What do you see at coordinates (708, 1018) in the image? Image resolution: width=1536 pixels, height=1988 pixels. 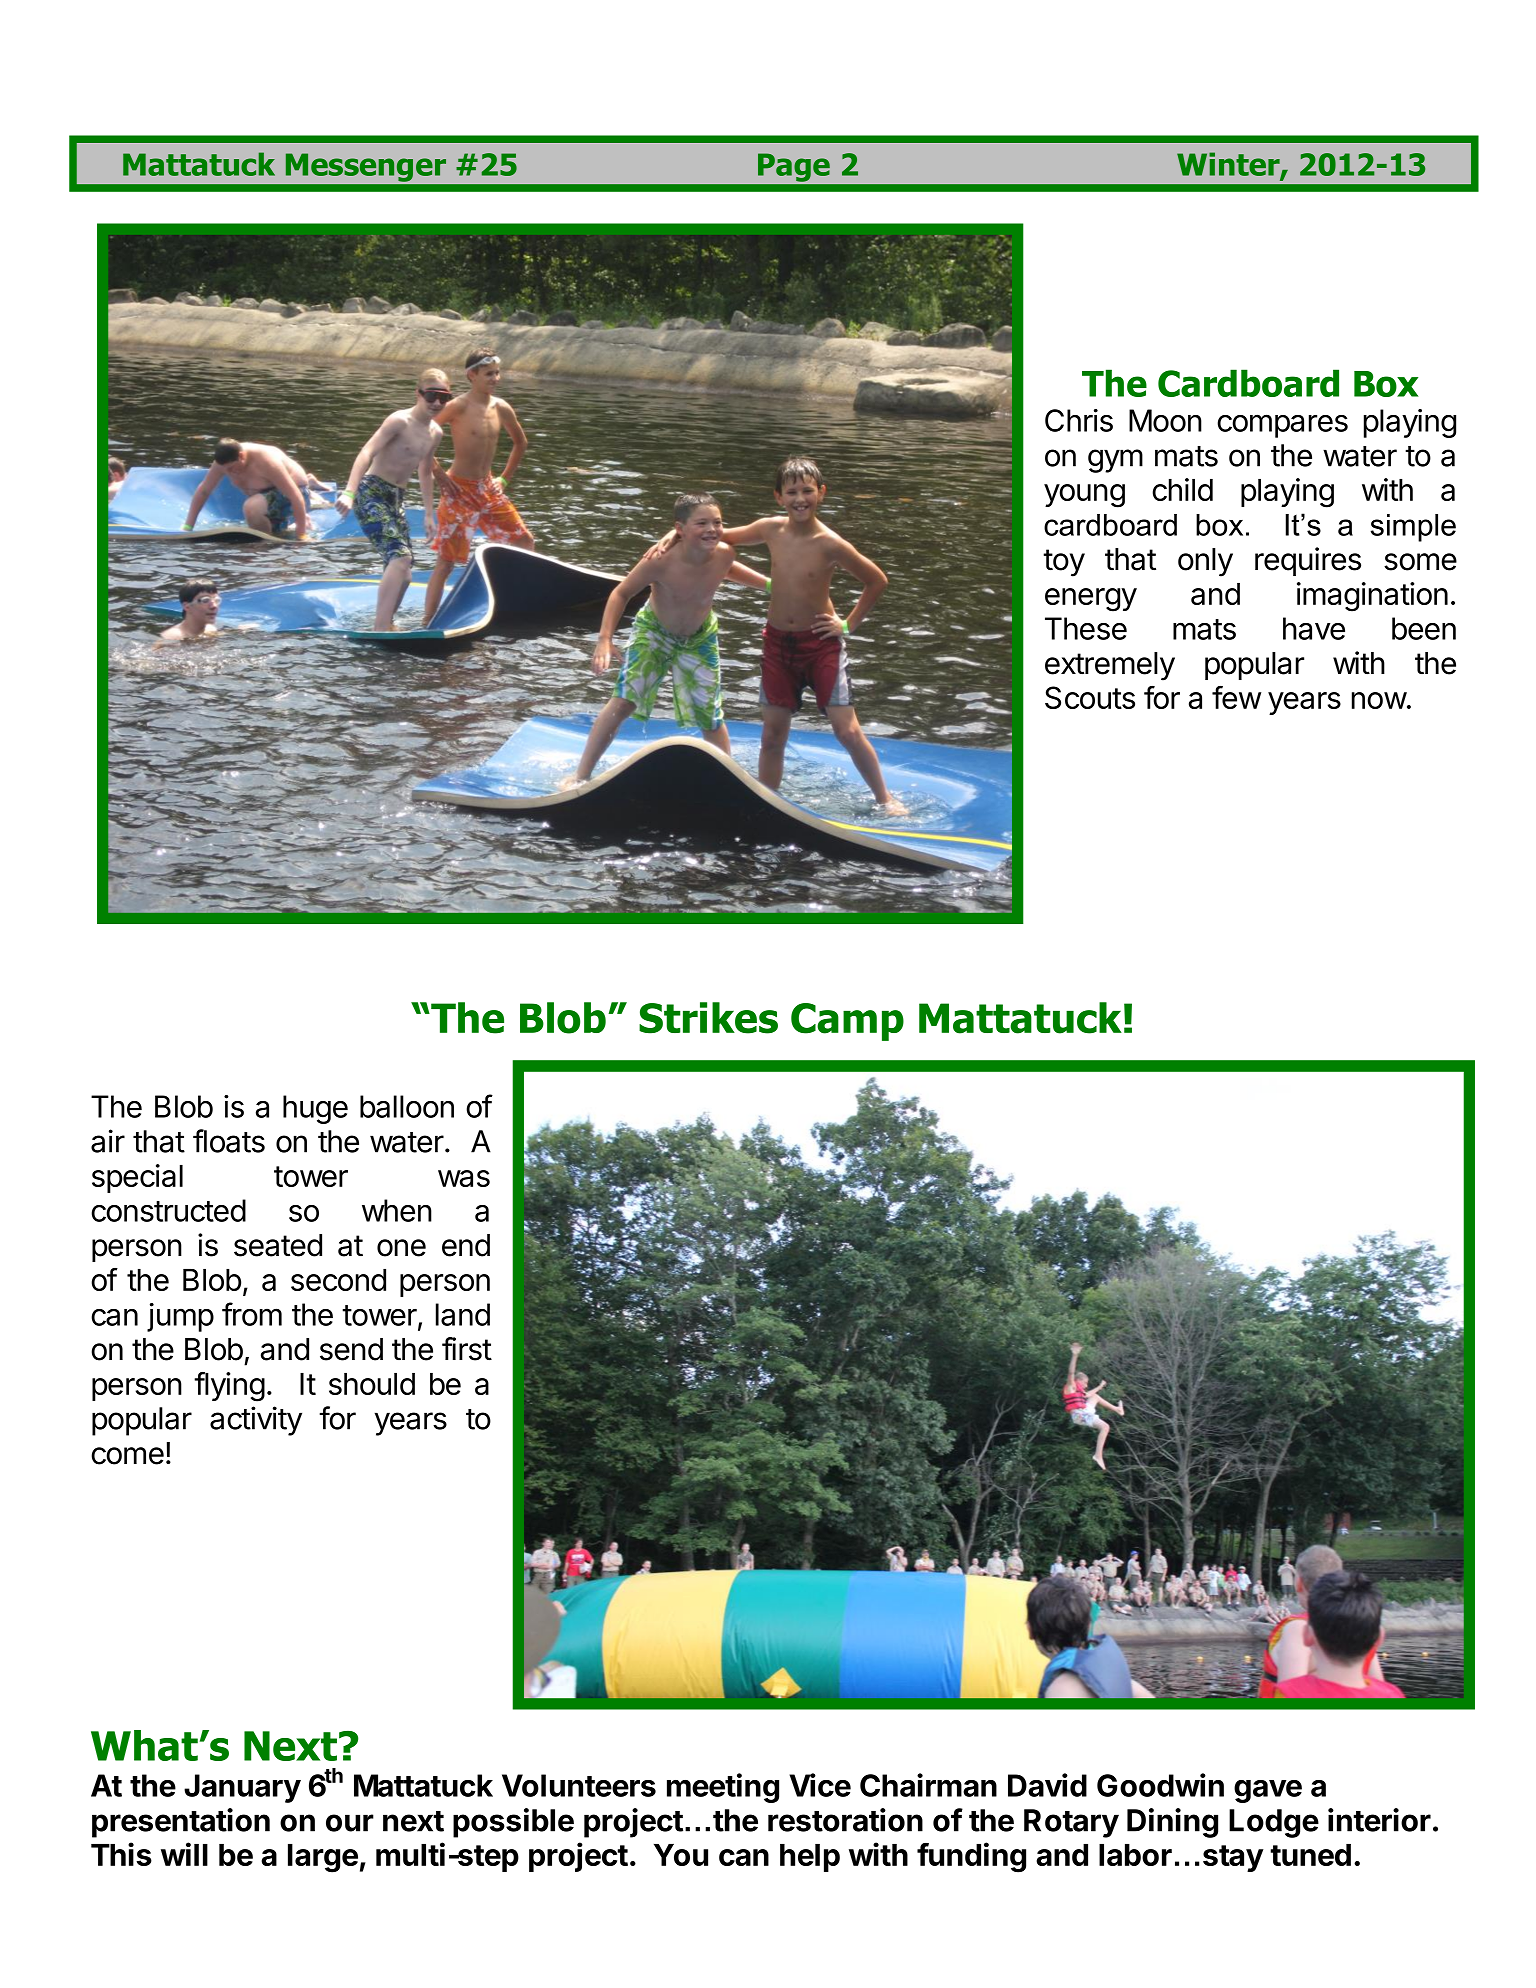 I see `Strikes` at bounding box center [708, 1018].
